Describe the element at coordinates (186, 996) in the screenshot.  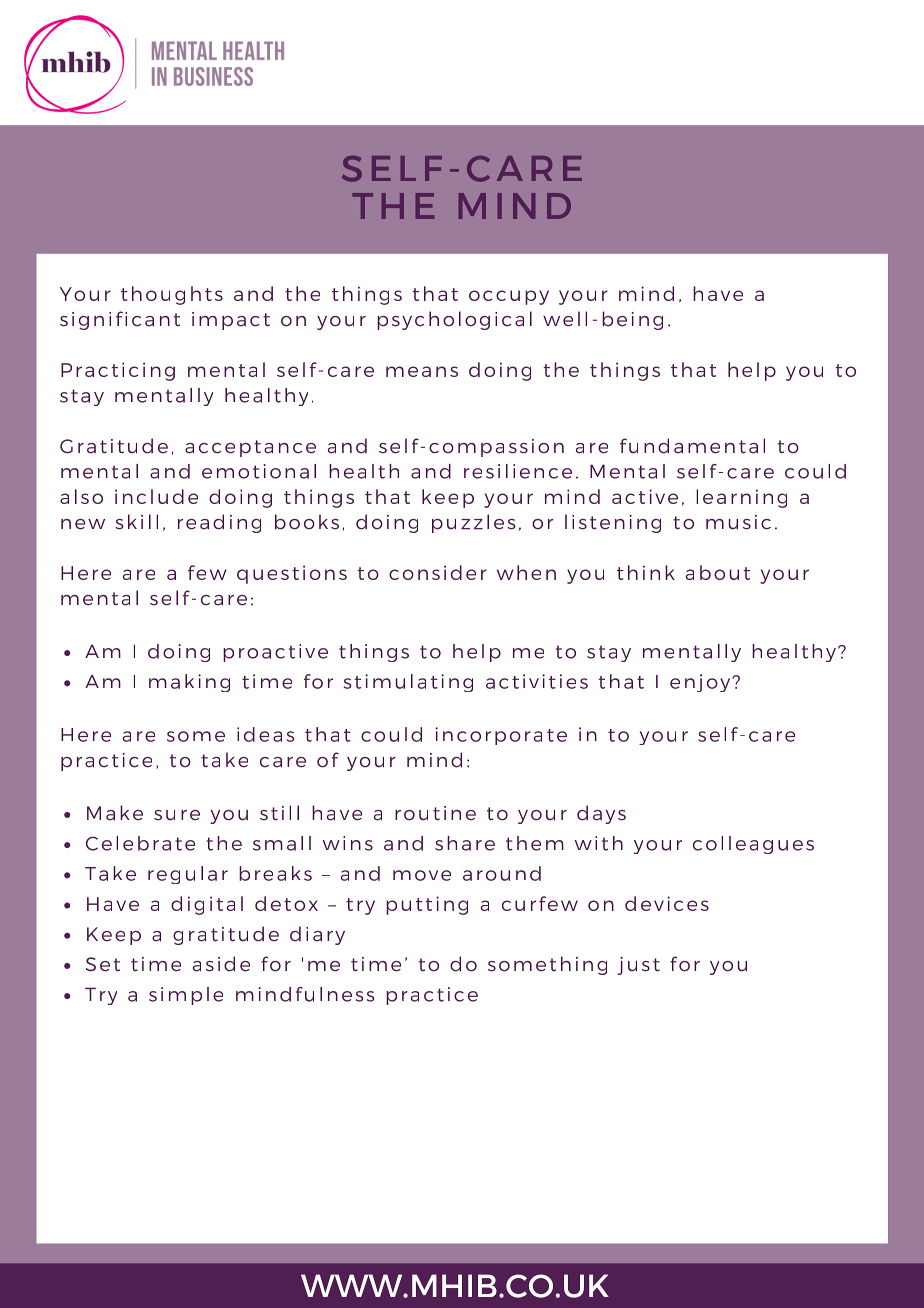
I see `simple` at that location.
